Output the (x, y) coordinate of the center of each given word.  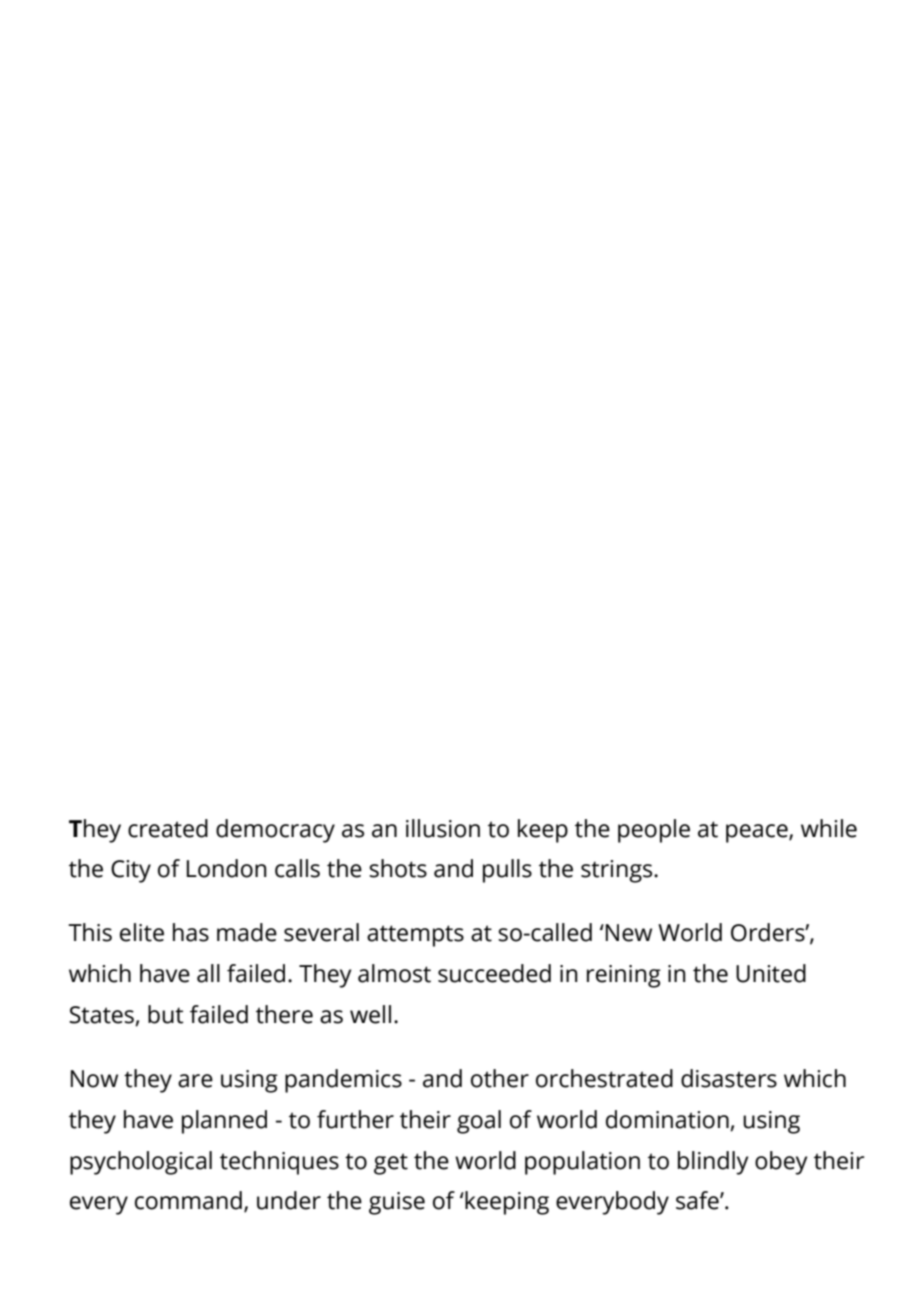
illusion (443, 828)
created (168, 828)
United (771, 973)
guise (397, 1203)
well (370, 1014)
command (188, 1200)
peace (758, 833)
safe (698, 1200)
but (166, 1014)
